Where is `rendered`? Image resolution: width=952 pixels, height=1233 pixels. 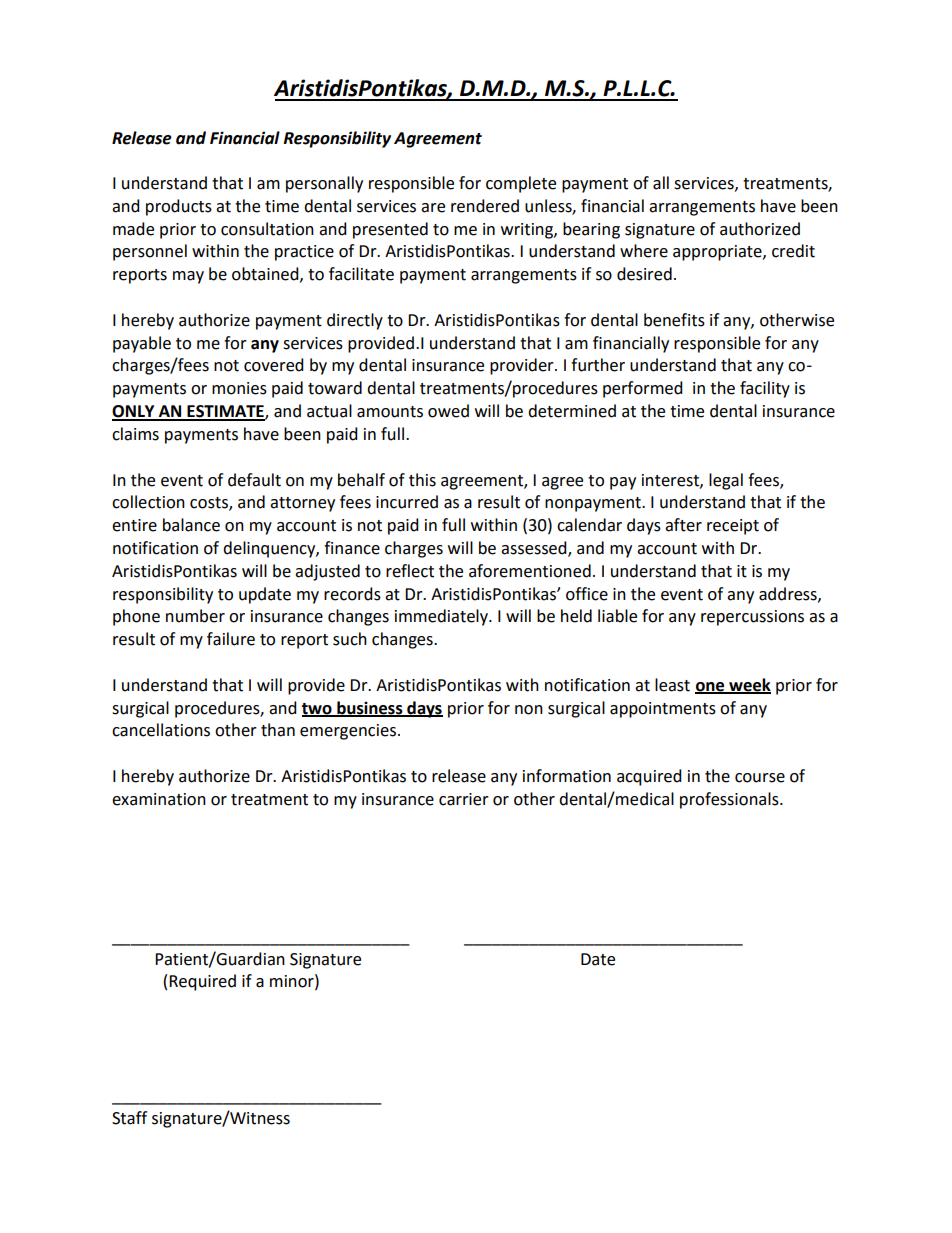
rendered is located at coordinates (485, 206).
